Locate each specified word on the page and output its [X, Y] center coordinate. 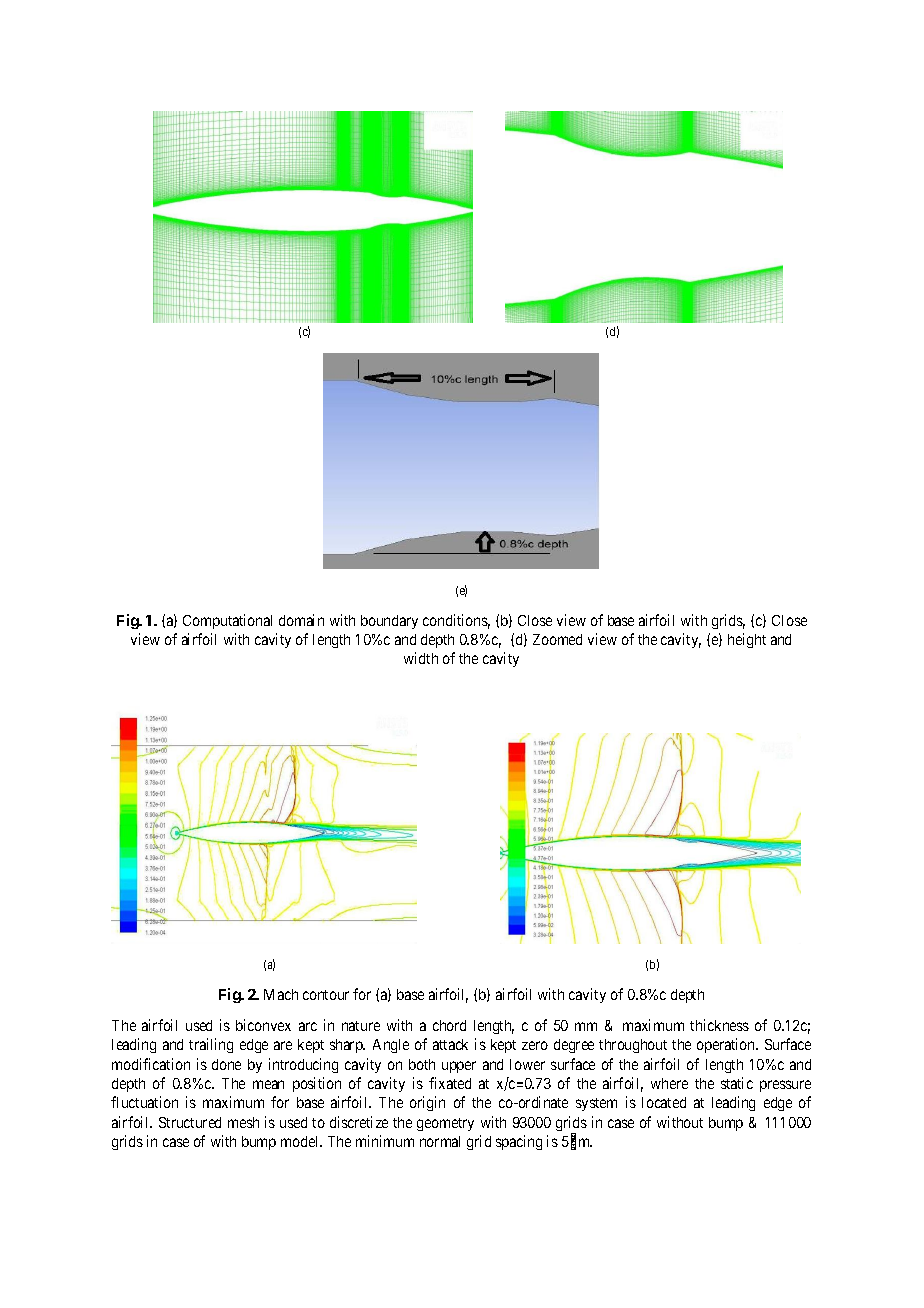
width [421, 658]
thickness [719, 1025]
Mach [281, 994]
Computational [227, 621]
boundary [389, 622]
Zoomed [557, 639]
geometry [445, 1124]
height [747, 640]
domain [301, 620]
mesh [243, 1122]
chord [449, 1025]
